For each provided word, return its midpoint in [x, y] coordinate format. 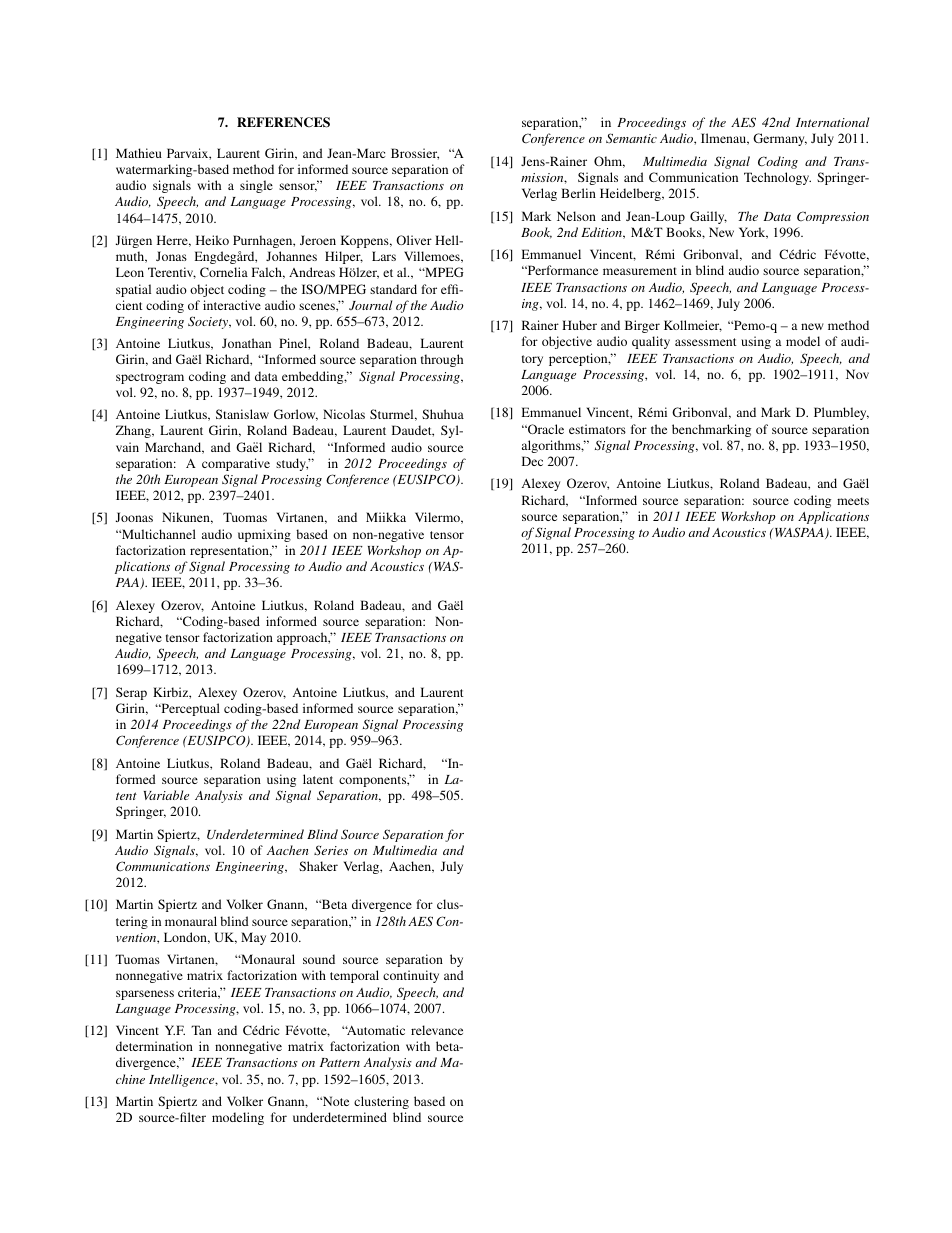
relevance [437, 1030]
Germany [780, 139]
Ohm [609, 162]
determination [154, 1046]
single [256, 186]
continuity [411, 976]
